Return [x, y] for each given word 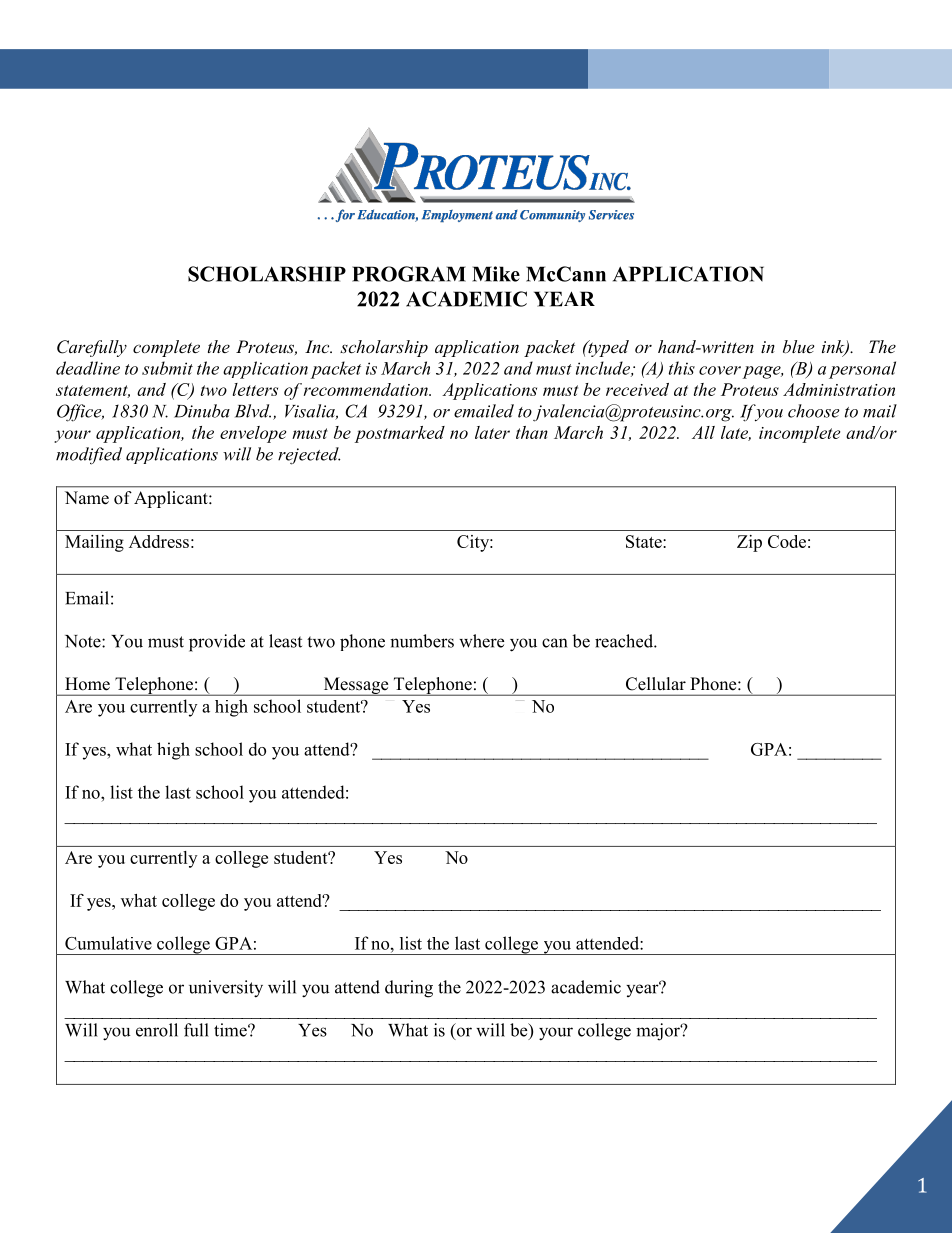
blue [798, 346]
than [532, 432]
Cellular [656, 684]
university [226, 989]
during [409, 989]
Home [87, 684]
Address [159, 541]
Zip [749, 543]
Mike [496, 274]
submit [167, 368]
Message [356, 686]
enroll [157, 1030]
